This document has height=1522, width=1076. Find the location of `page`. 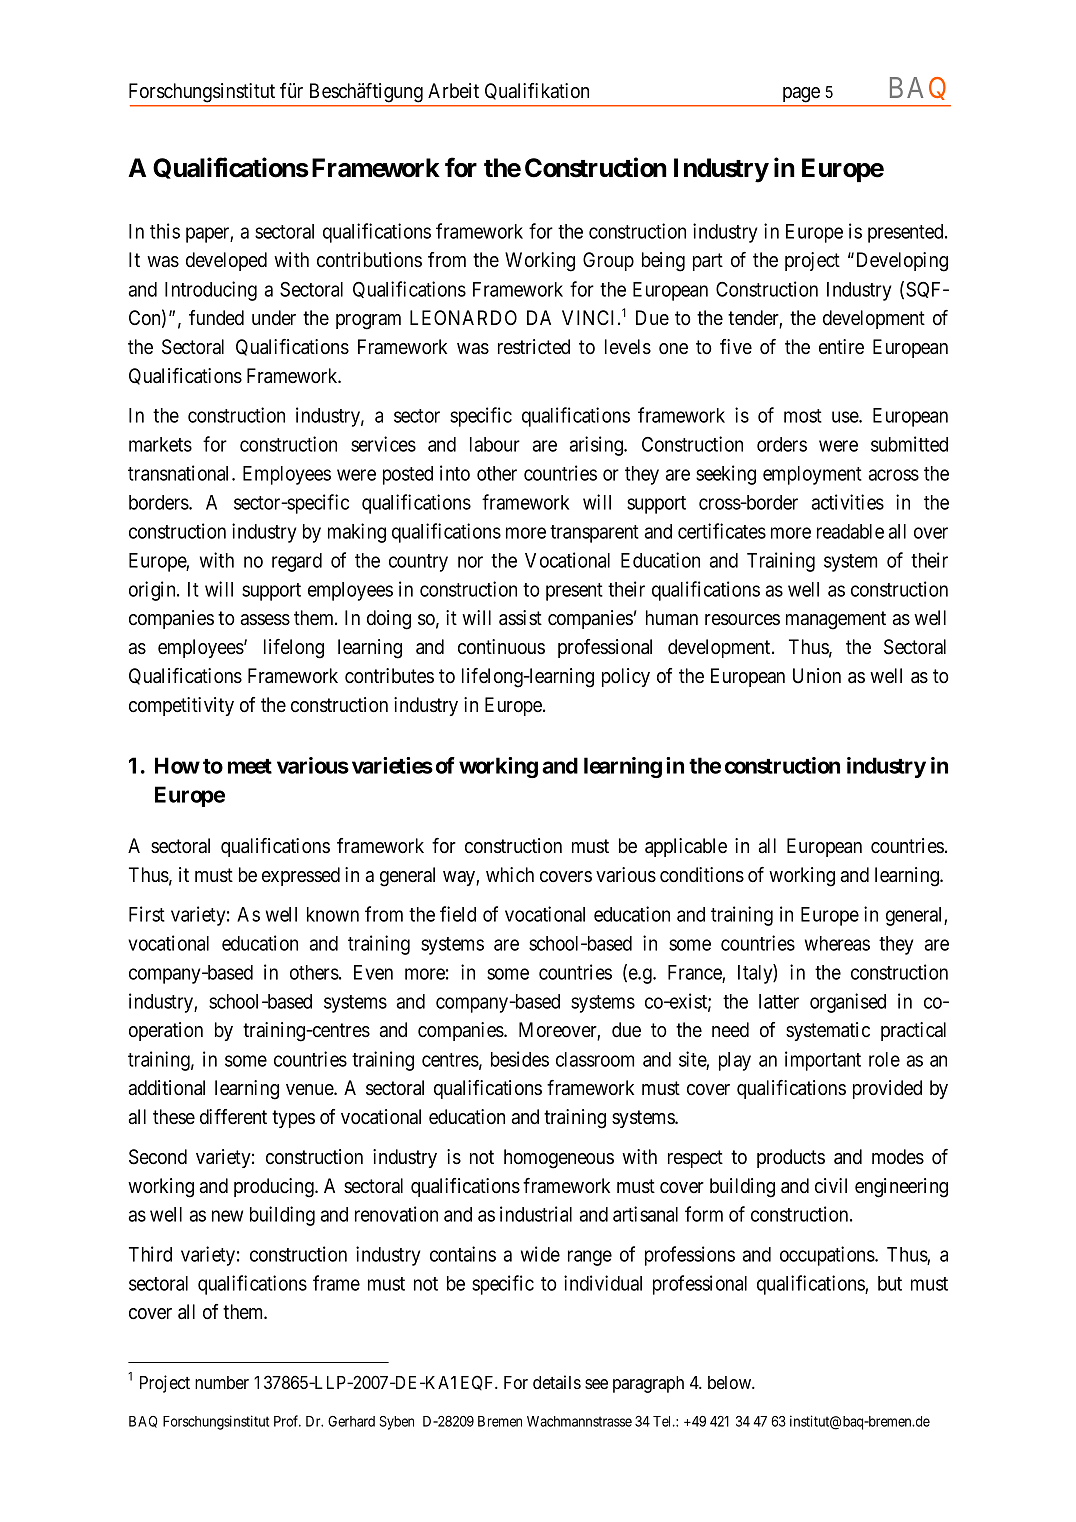

page is located at coordinates (801, 94).
